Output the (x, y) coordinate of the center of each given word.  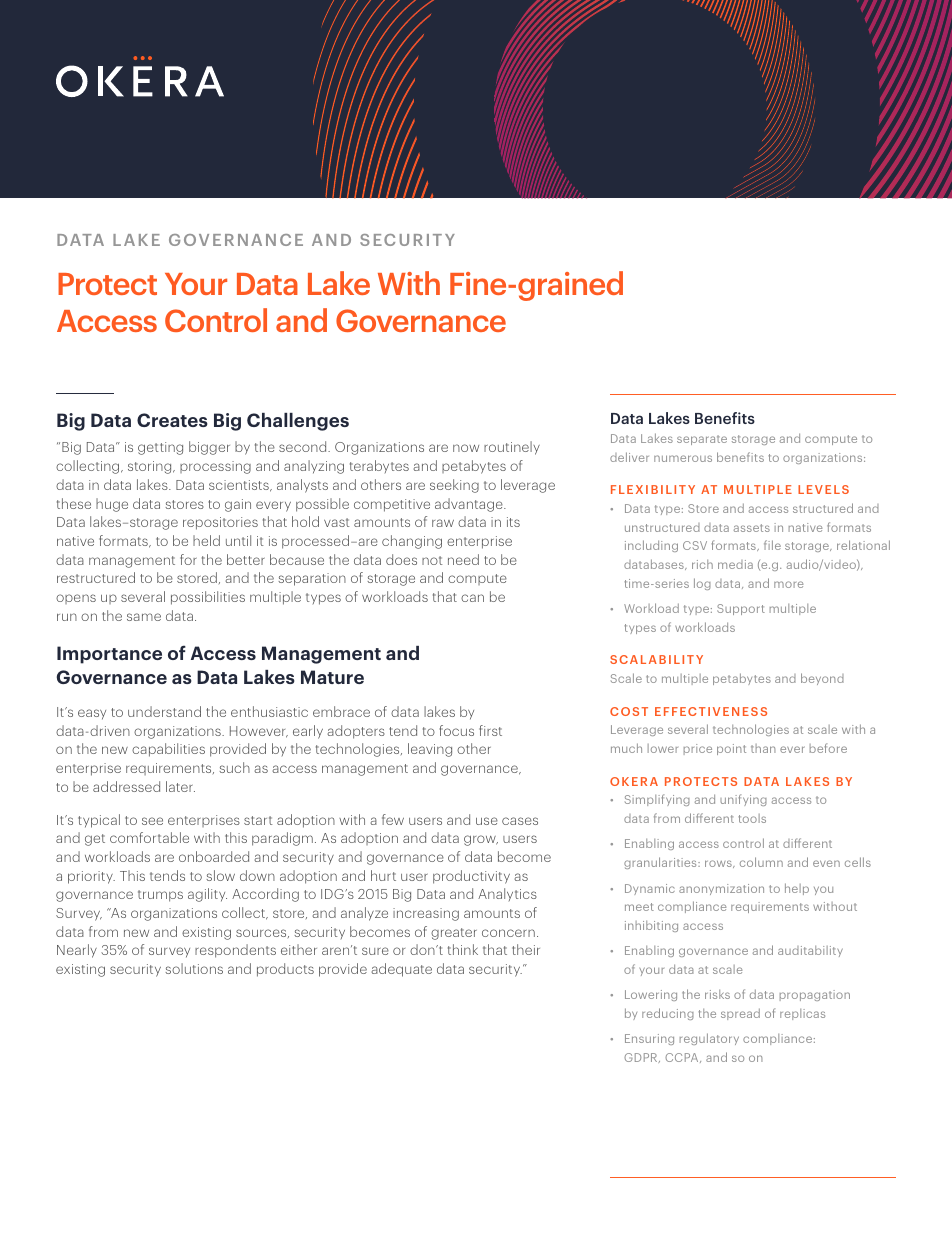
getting (160, 448)
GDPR (642, 1058)
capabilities (168, 750)
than (763, 748)
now (466, 448)
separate (702, 440)
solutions (194, 968)
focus (456, 730)
